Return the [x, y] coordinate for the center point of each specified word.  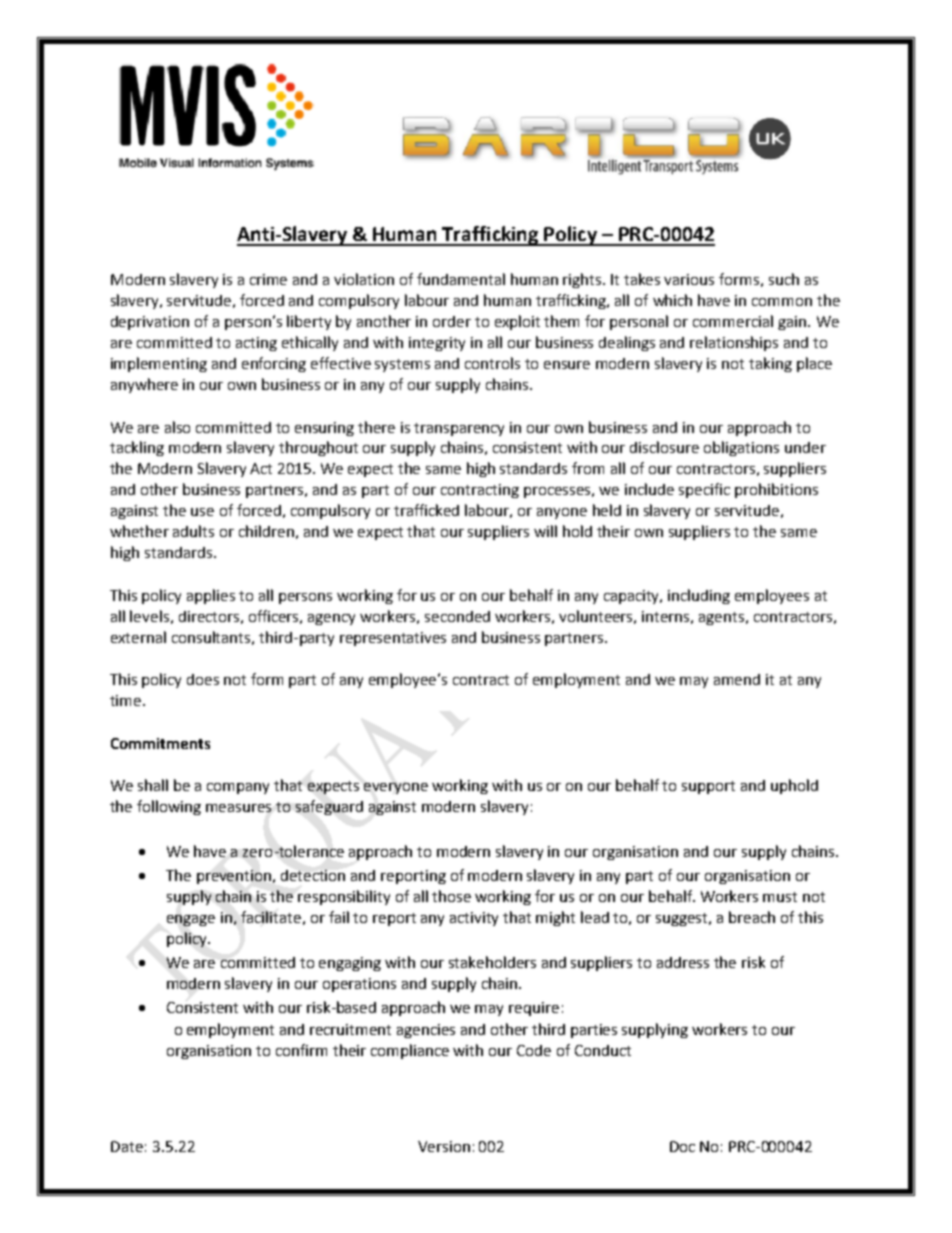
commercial [733, 321]
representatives [393, 639]
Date [127, 1146]
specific [704, 490]
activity [474, 919]
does [203, 679]
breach [752, 917]
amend [737, 679]
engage [191, 920]
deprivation [150, 323]
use [202, 512]
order [452, 321]
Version [444, 1146]
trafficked [426, 510]
